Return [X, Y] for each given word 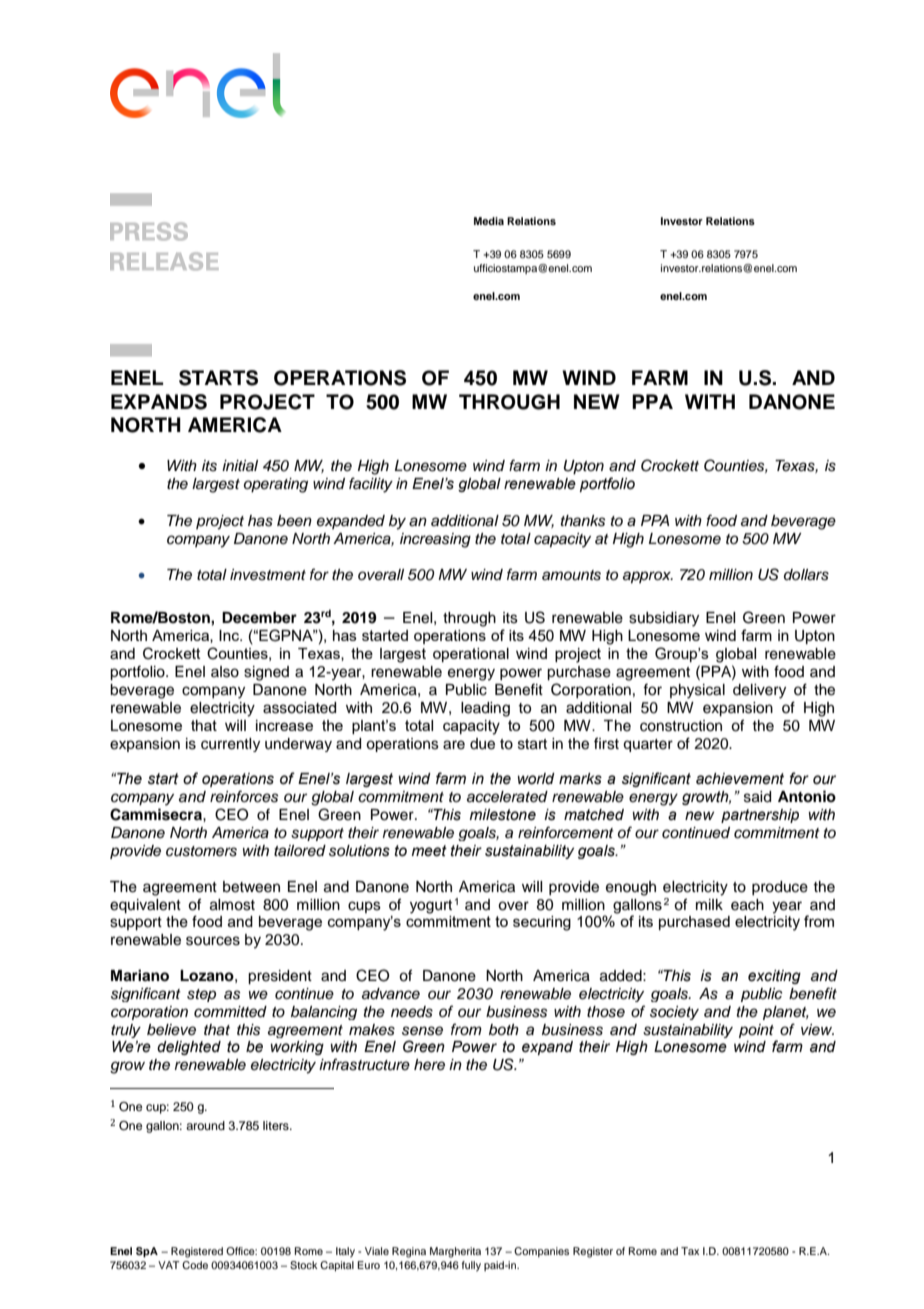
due [482, 744]
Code [195, 1265]
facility [371, 485]
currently [230, 745]
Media [489, 221]
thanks [583, 521]
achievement [740, 779]
